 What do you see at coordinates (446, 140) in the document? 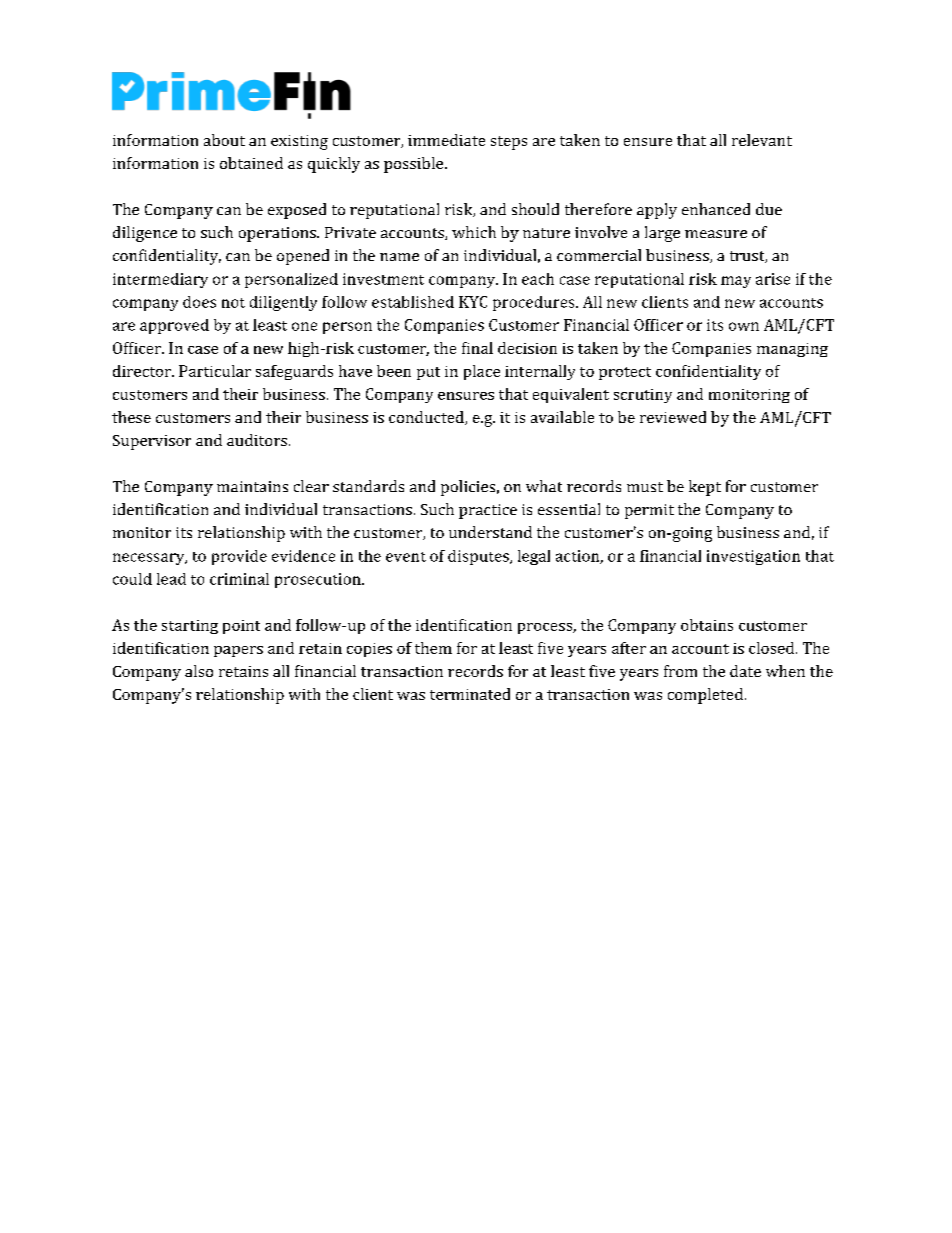
I see `immediate` at bounding box center [446, 140].
